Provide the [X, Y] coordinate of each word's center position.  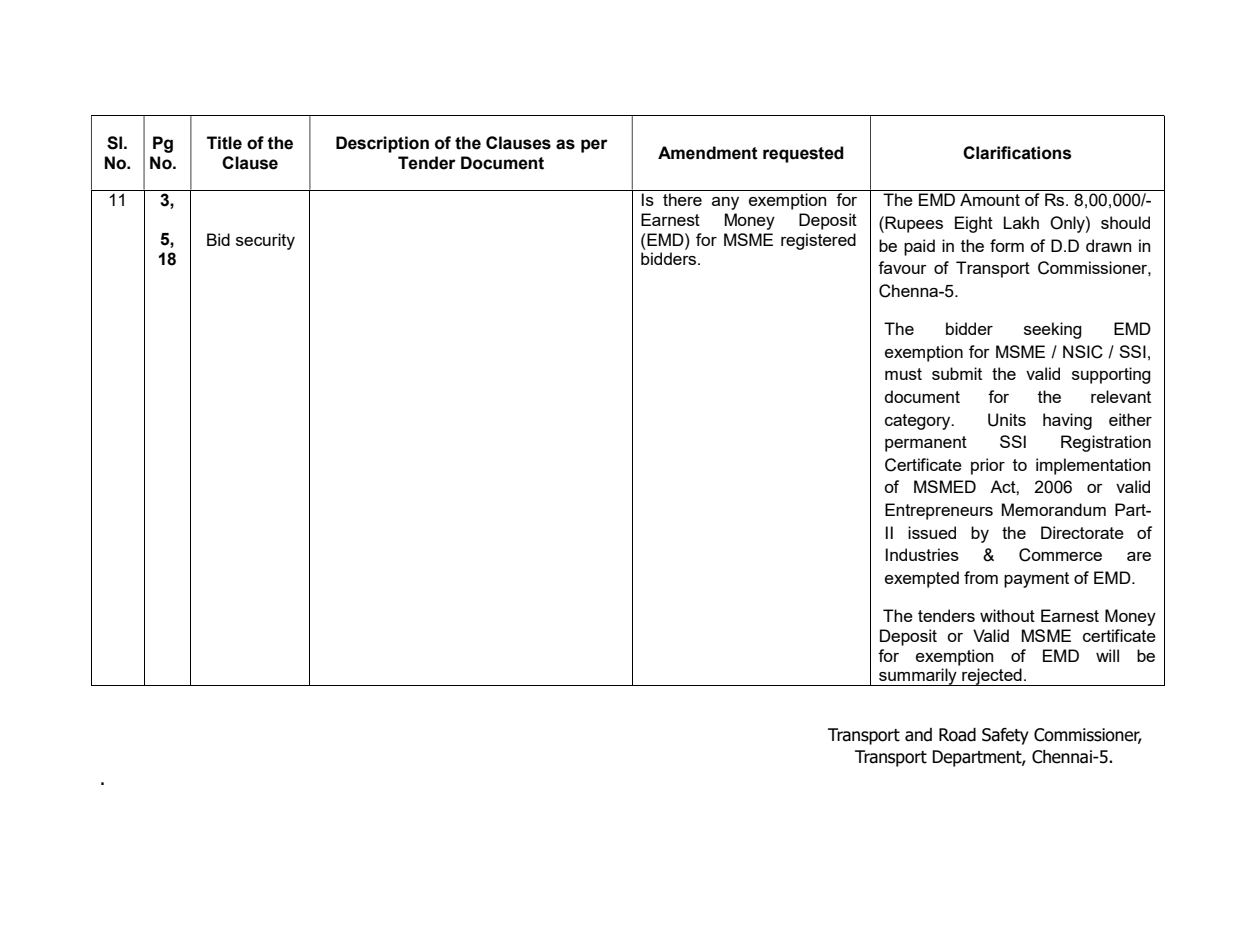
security [265, 241]
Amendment [708, 153]
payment [1036, 580]
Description [382, 144]
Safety [1005, 736]
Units [1007, 420]
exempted [922, 579]
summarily [918, 677]
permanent [926, 444]
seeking [1053, 330]
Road [957, 735]
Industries [922, 554]
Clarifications [1017, 153]
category [919, 422]
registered [818, 241]
